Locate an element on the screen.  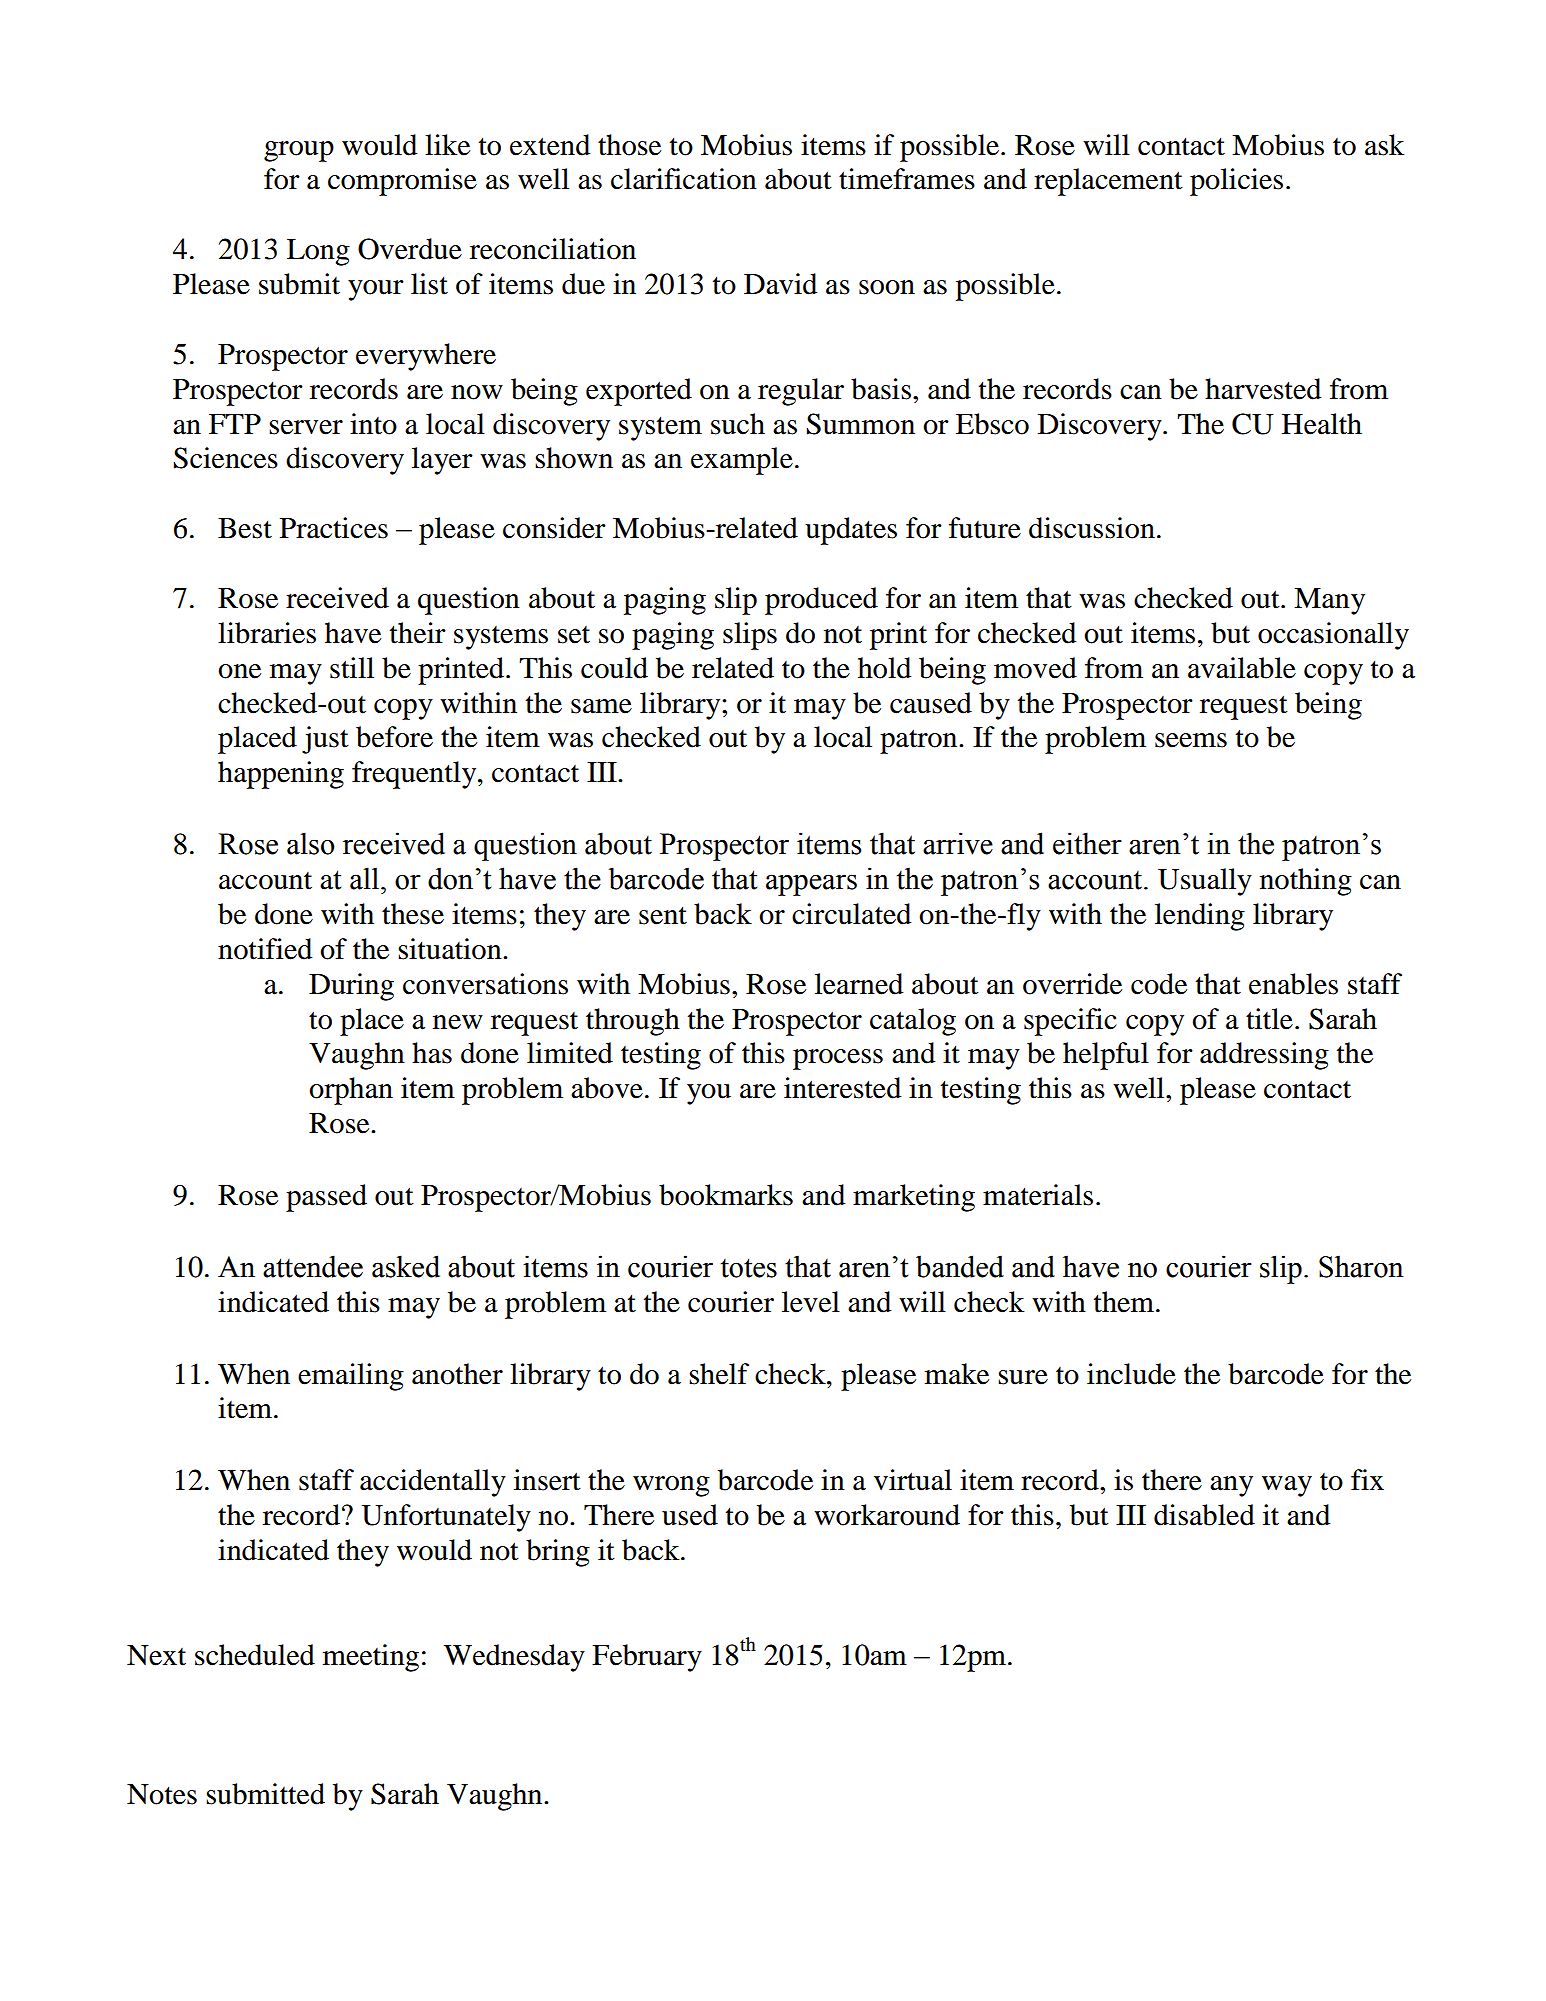
policies is located at coordinates (1236, 182).
